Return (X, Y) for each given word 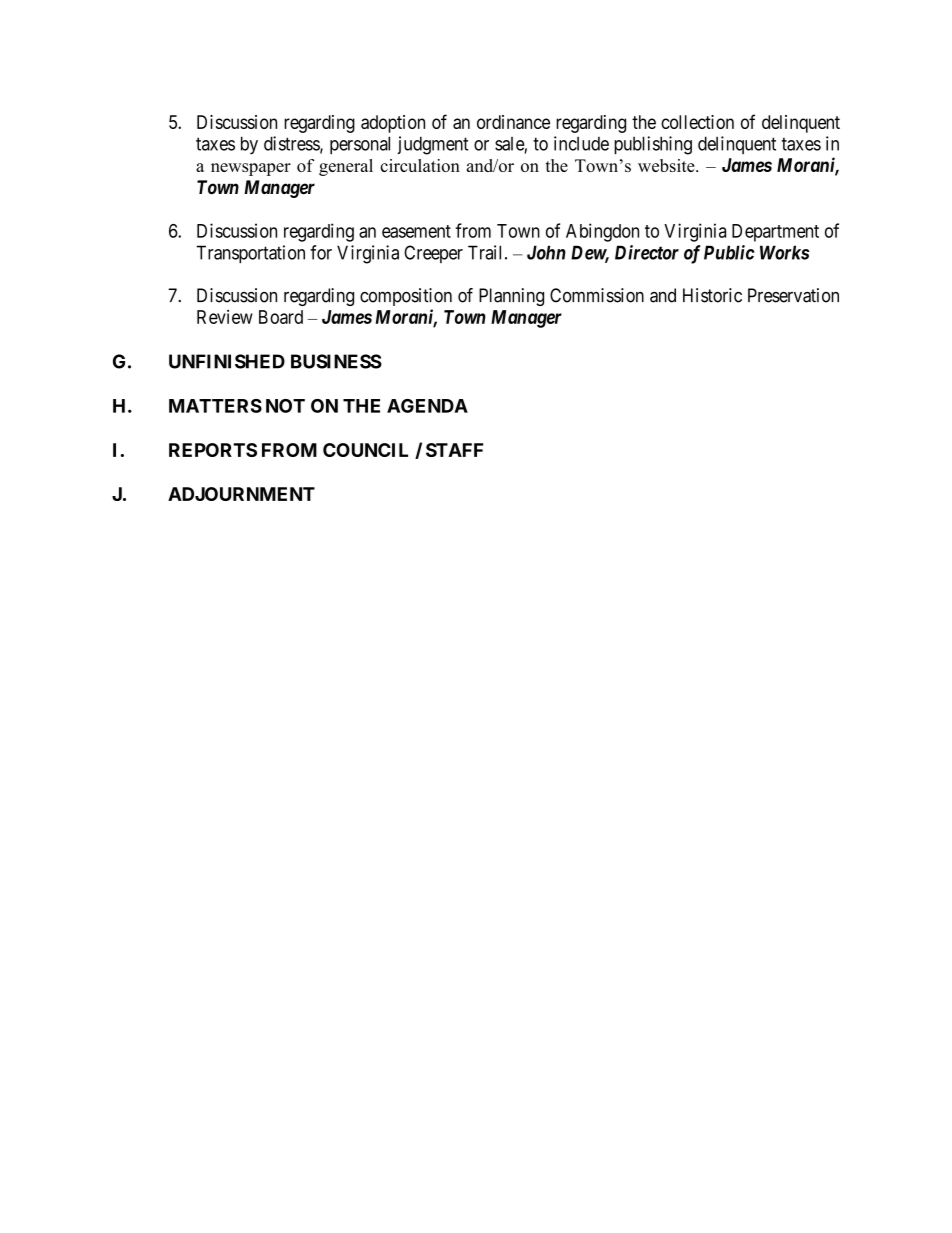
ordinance (513, 122)
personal (360, 145)
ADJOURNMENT (241, 494)
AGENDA (427, 406)
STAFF (454, 450)
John (546, 252)
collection (697, 122)
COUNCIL (365, 450)
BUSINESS (336, 361)
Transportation (250, 254)
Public (729, 252)
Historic (712, 295)
